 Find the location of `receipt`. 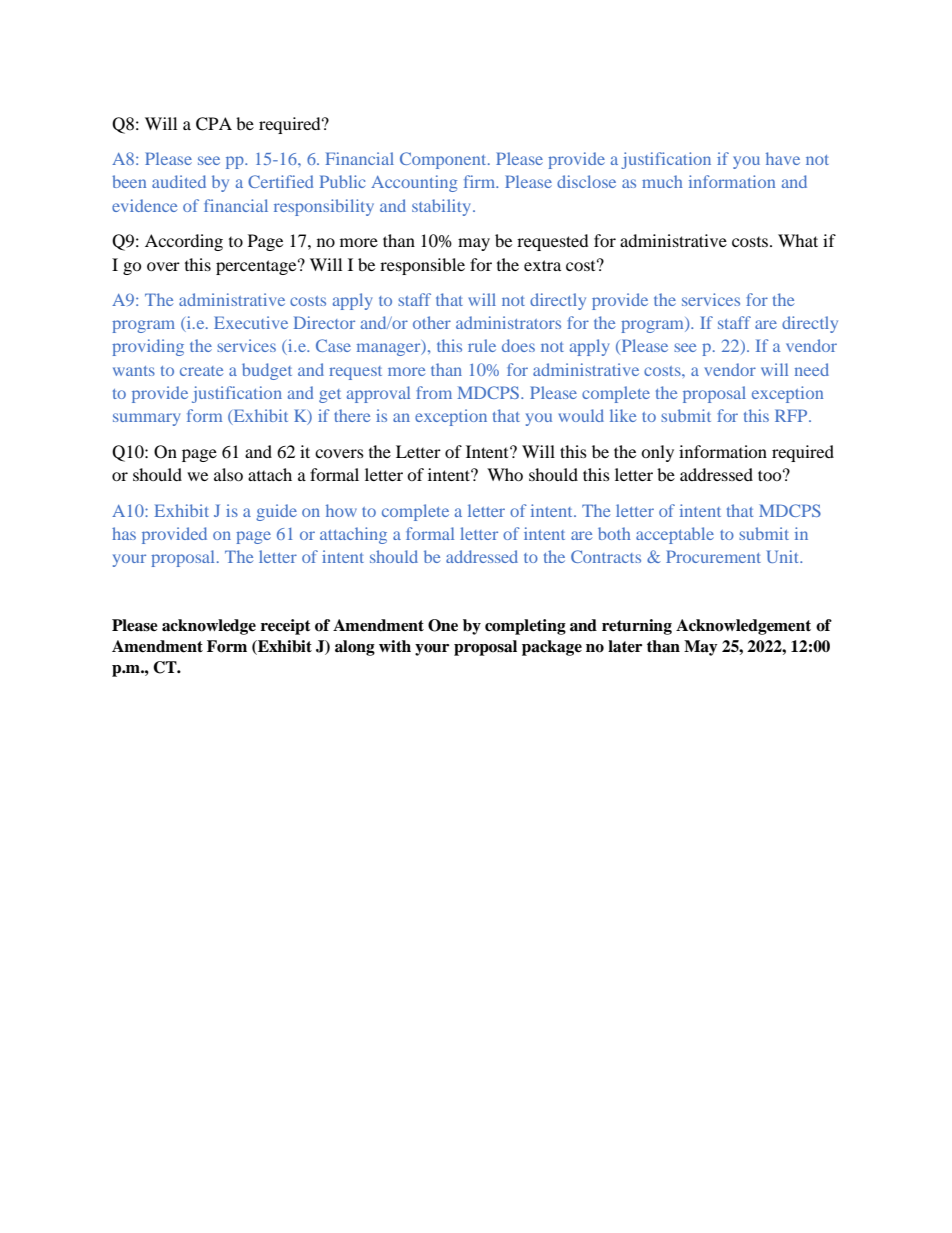

receipt is located at coordinates (286, 627).
